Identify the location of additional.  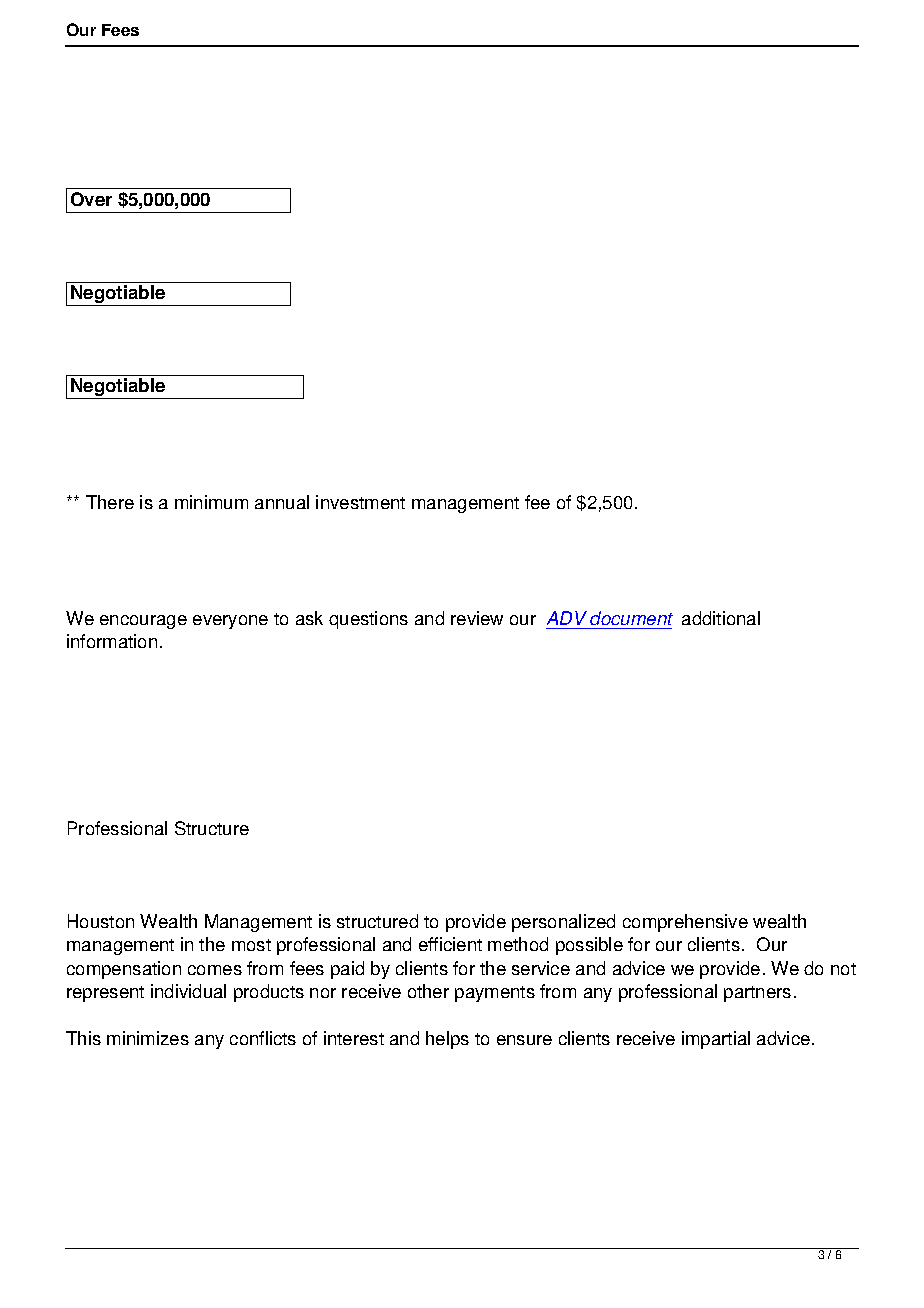
(721, 618).
